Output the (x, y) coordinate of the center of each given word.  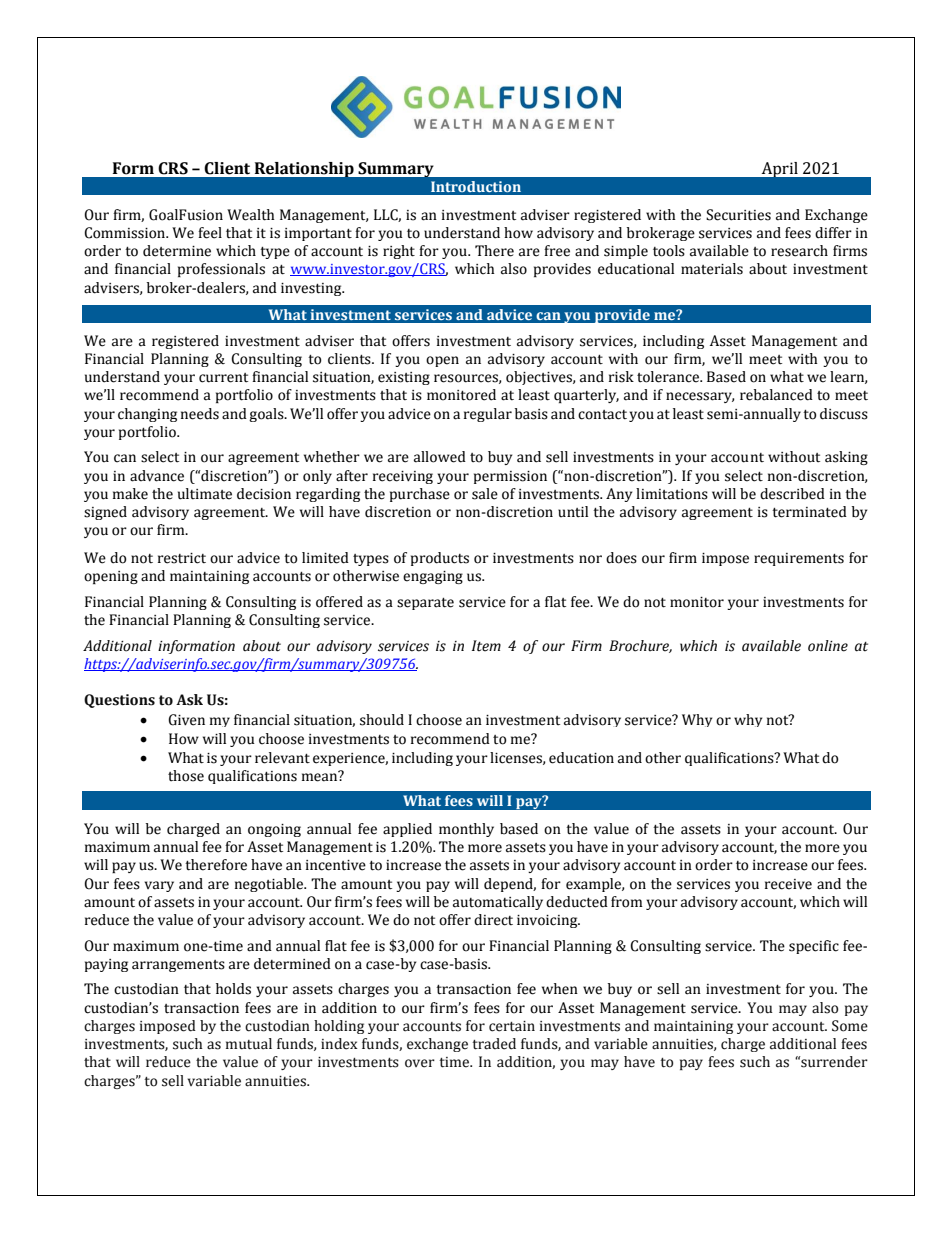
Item (486, 646)
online (828, 646)
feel (210, 233)
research (799, 251)
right (399, 252)
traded (494, 1044)
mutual (249, 1044)
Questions (119, 701)
